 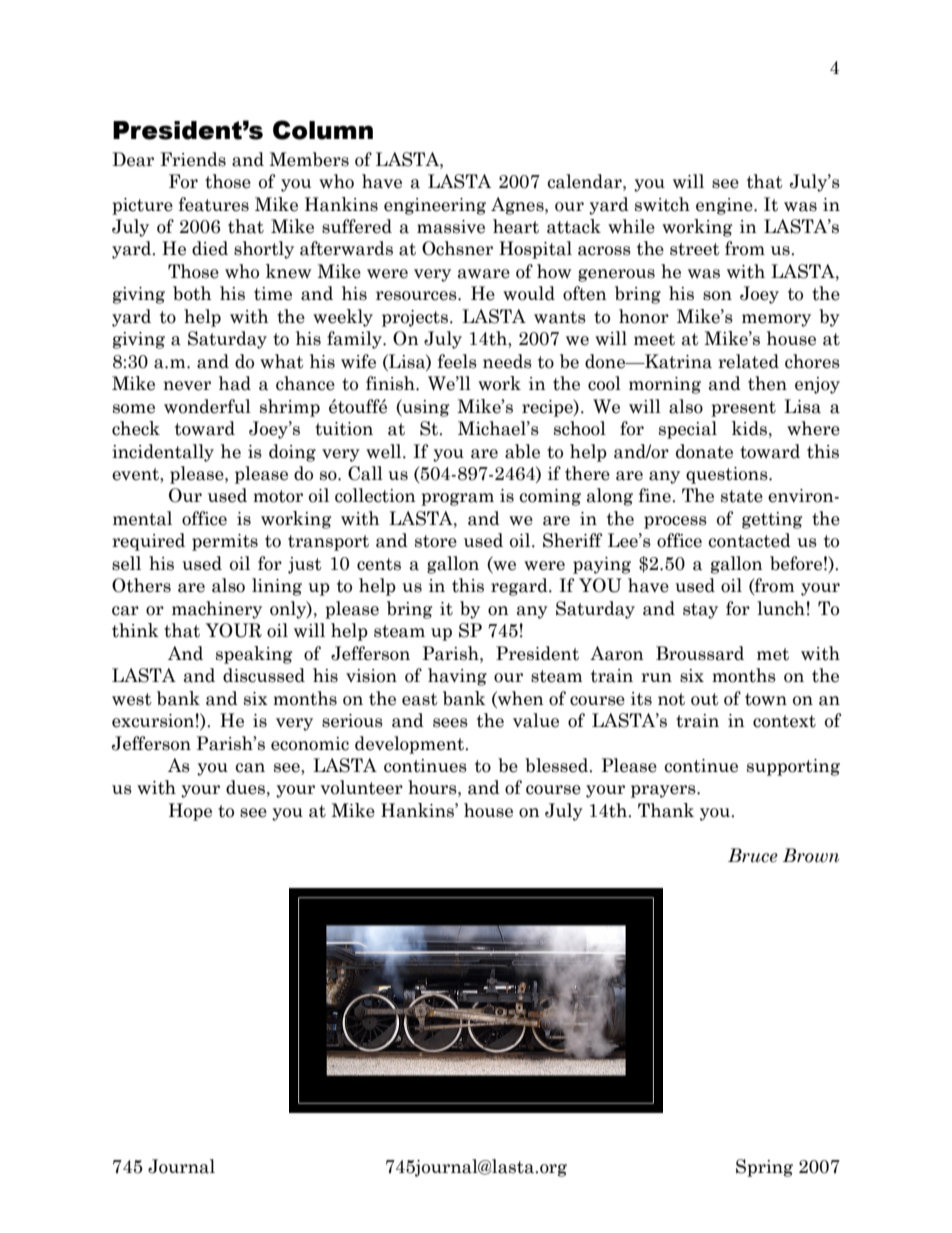 I want to click on incidentally, so click(x=163, y=453).
